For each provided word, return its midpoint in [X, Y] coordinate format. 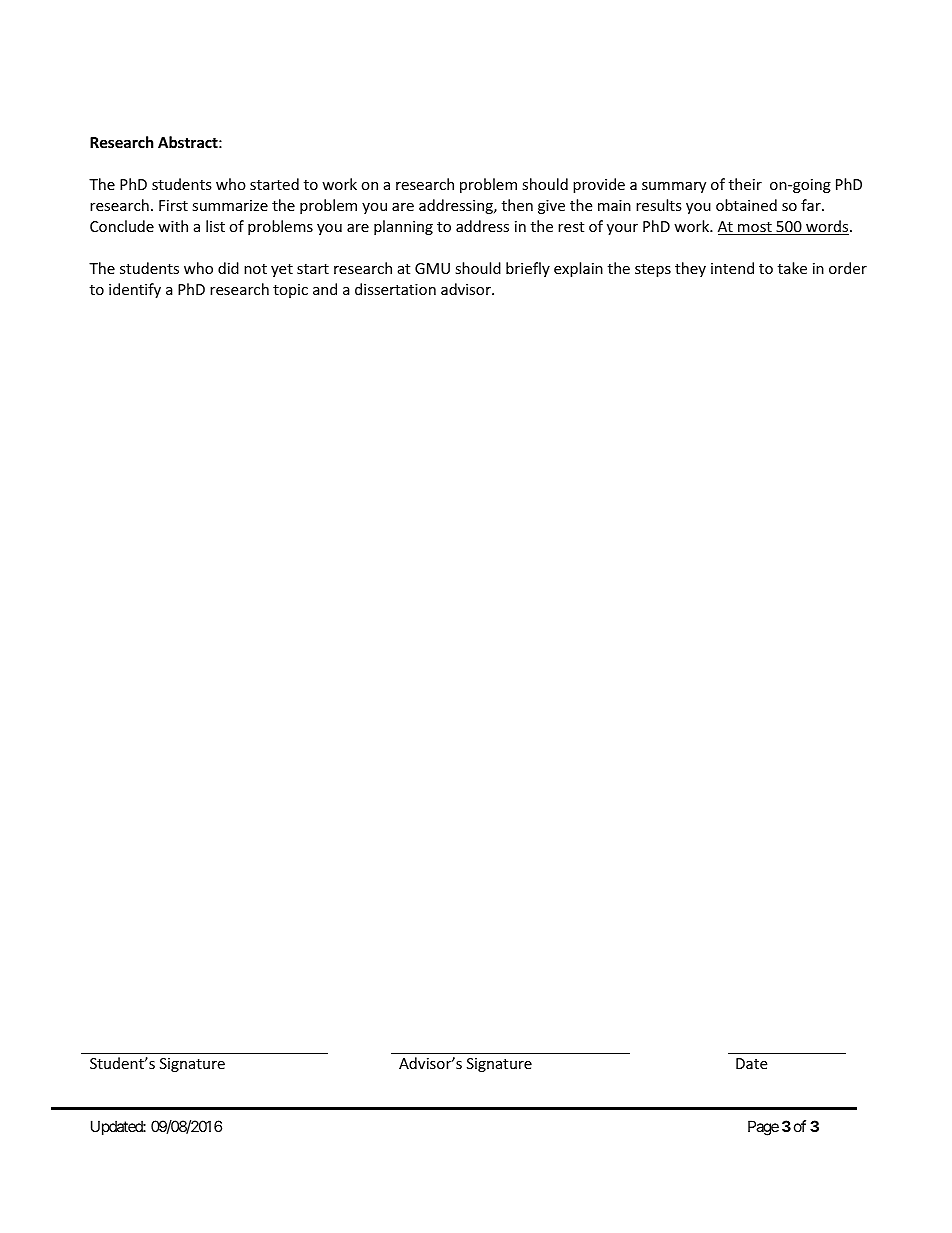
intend [732, 268]
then [517, 205]
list [215, 226]
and [325, 289]
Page [763, 1128]
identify [135, 290]
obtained [746, 205]
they [690, 269]
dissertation [395, 289]
